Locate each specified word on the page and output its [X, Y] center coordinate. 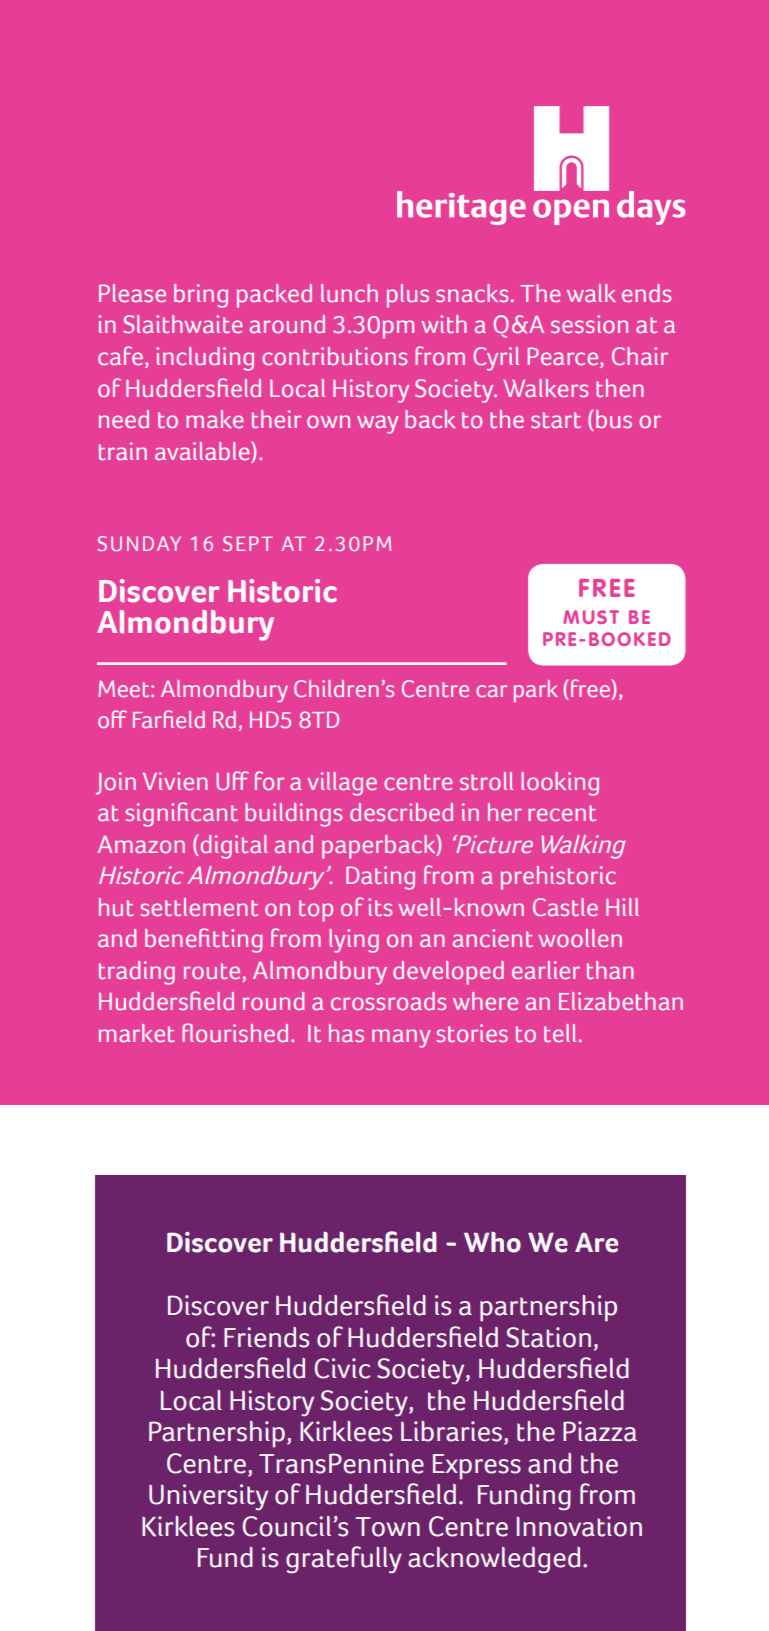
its [380, 907]
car [491, 691]
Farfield [169, 719]
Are [596, 1242]
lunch [349, 293]
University [208, 1497]
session [589, 324]
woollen [580, 938]
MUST [591, 617]
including [205, 359]
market [136, 1033]
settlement [199, 907]
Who [492, 1242]
